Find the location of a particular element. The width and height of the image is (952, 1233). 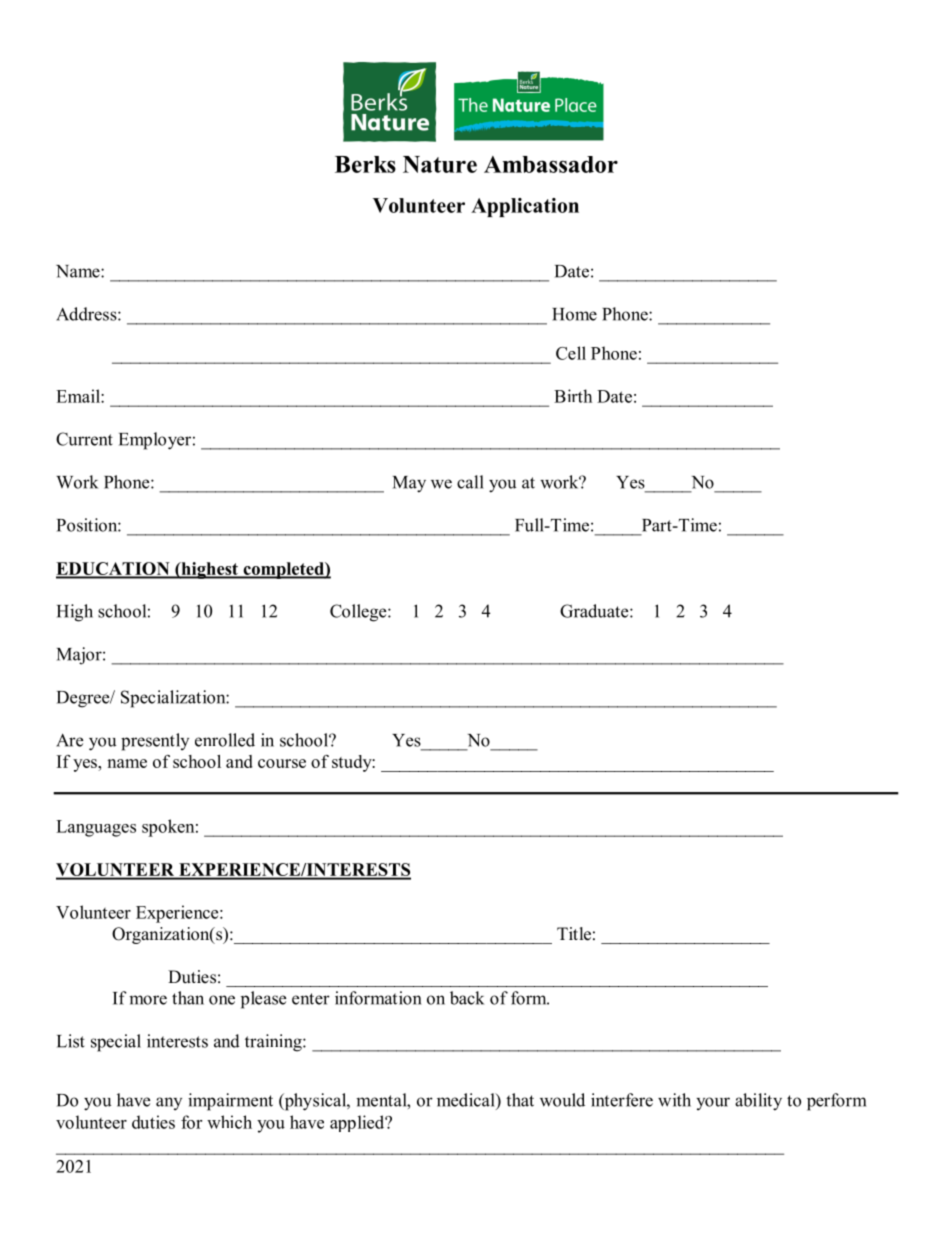

Ambassador is located at coordinates (551, 164).
